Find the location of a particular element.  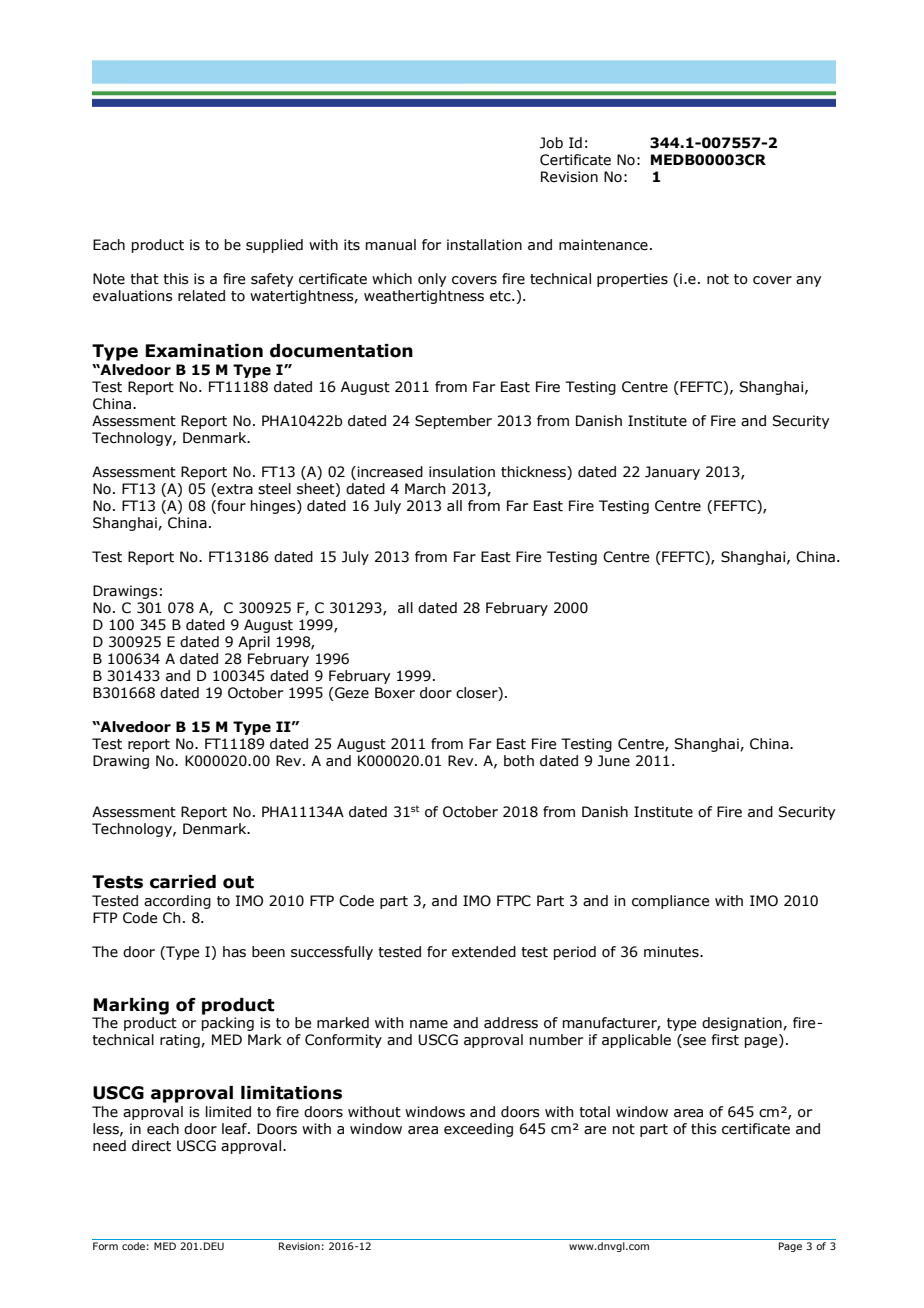

April is located at coordinates (254, 643).
